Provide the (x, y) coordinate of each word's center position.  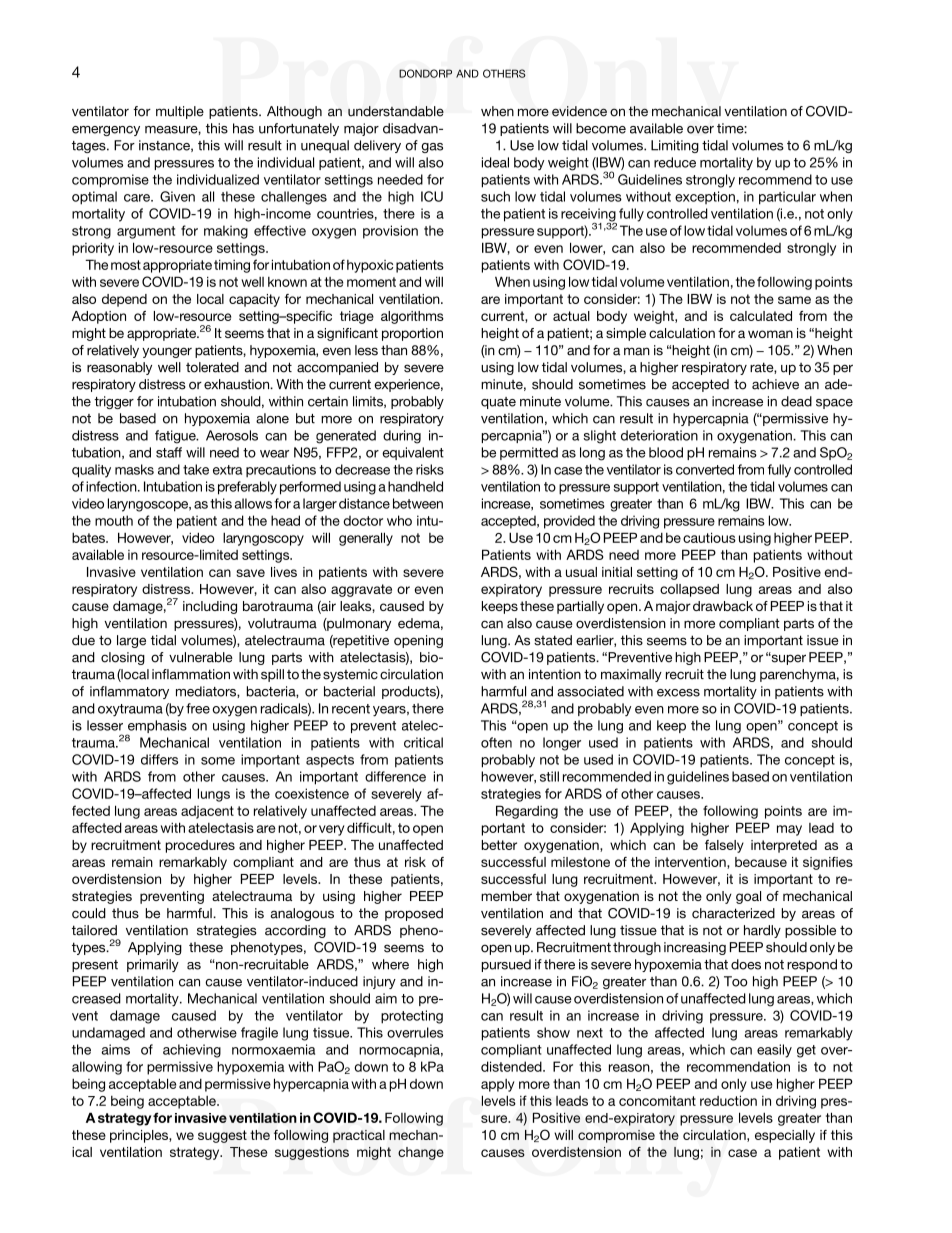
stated (553, 640)
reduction (728, 1100)
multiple (180, 112)
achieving (192, 1051)
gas (432, 148)
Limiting (675, 146)
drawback (723, 606)
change (421, 1153)
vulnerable (201, 657)
